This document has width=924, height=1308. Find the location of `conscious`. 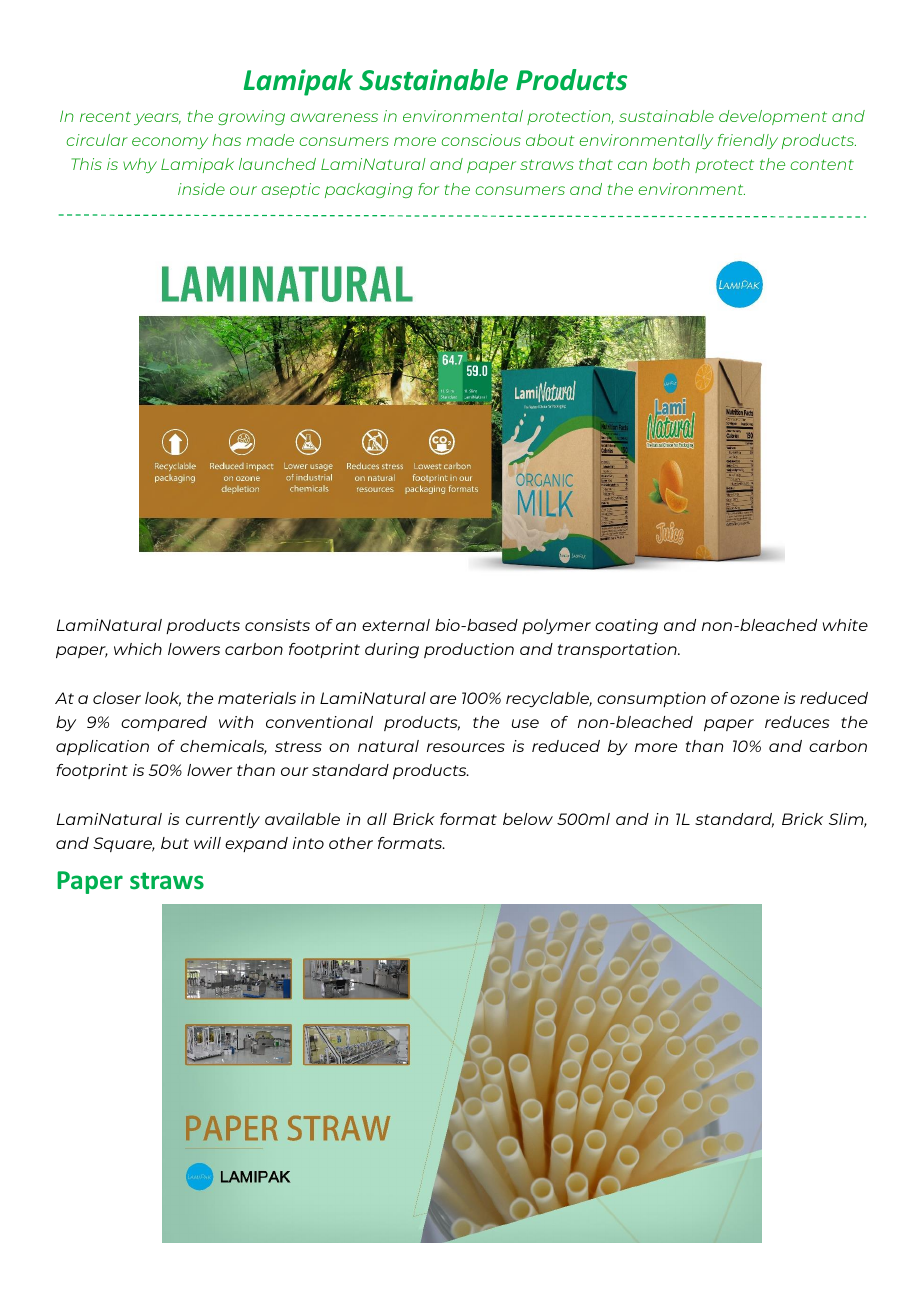

conscious is located at coordinates (481, 140).
